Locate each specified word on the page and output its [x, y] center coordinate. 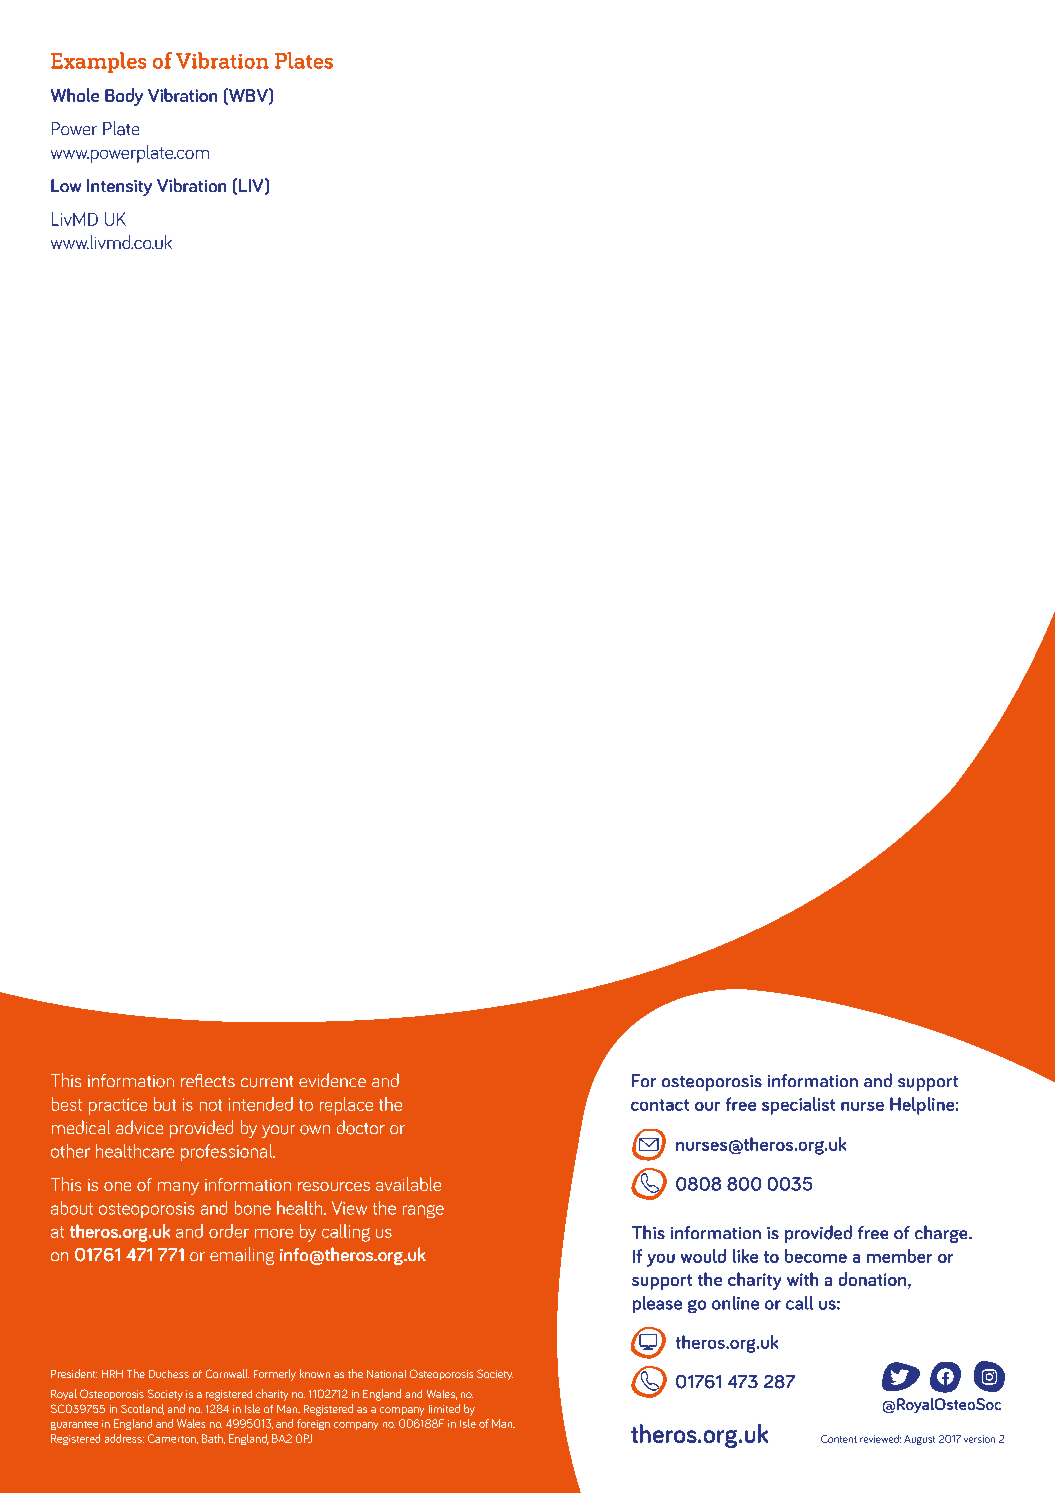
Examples [98, 62]
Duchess [169, 1374]
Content [839, 1439]
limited [444, 1408]
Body [124, 97]
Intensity [119, 187]
